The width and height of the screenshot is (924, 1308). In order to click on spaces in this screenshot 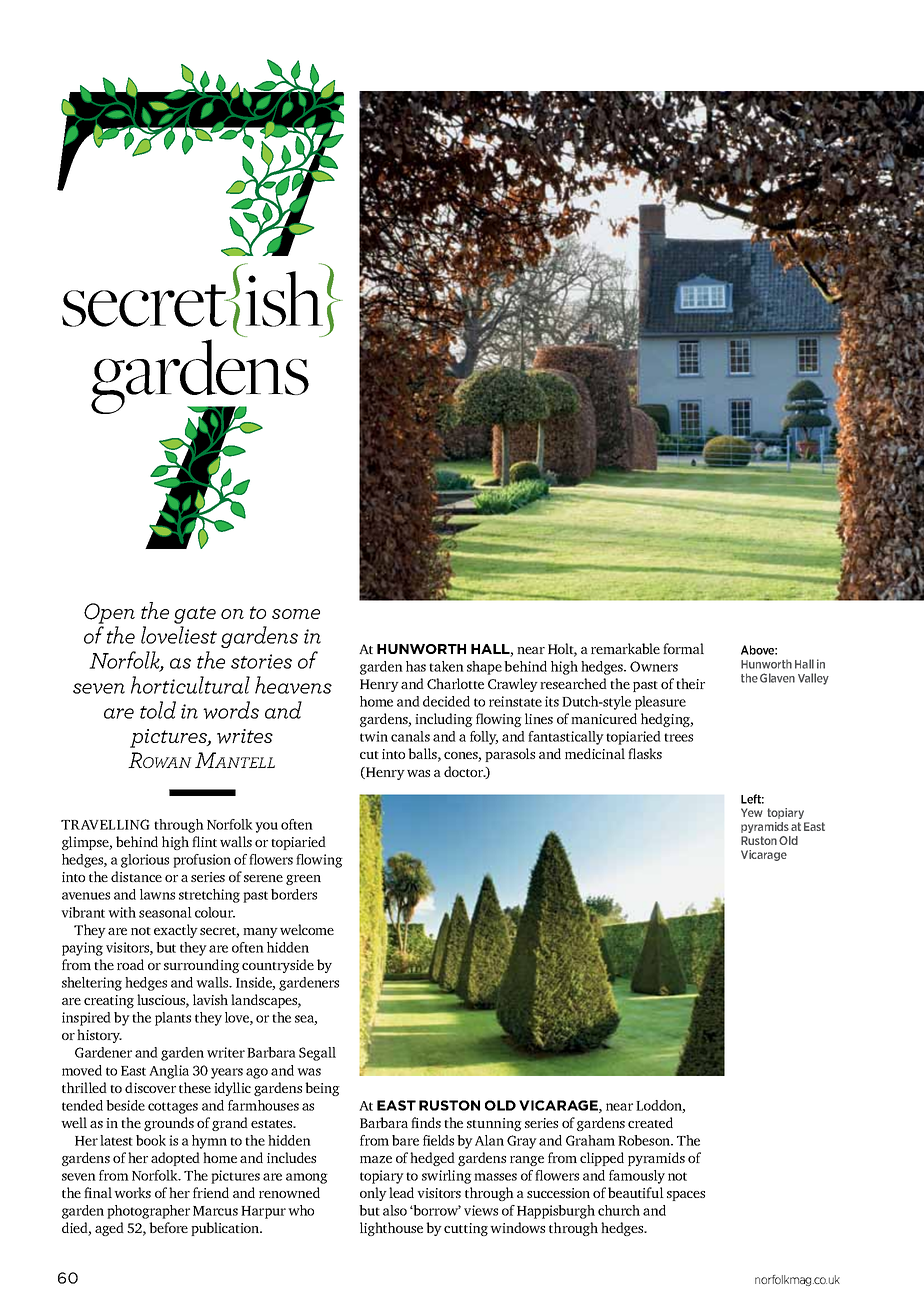, I will do `click(686, 1196)`.
